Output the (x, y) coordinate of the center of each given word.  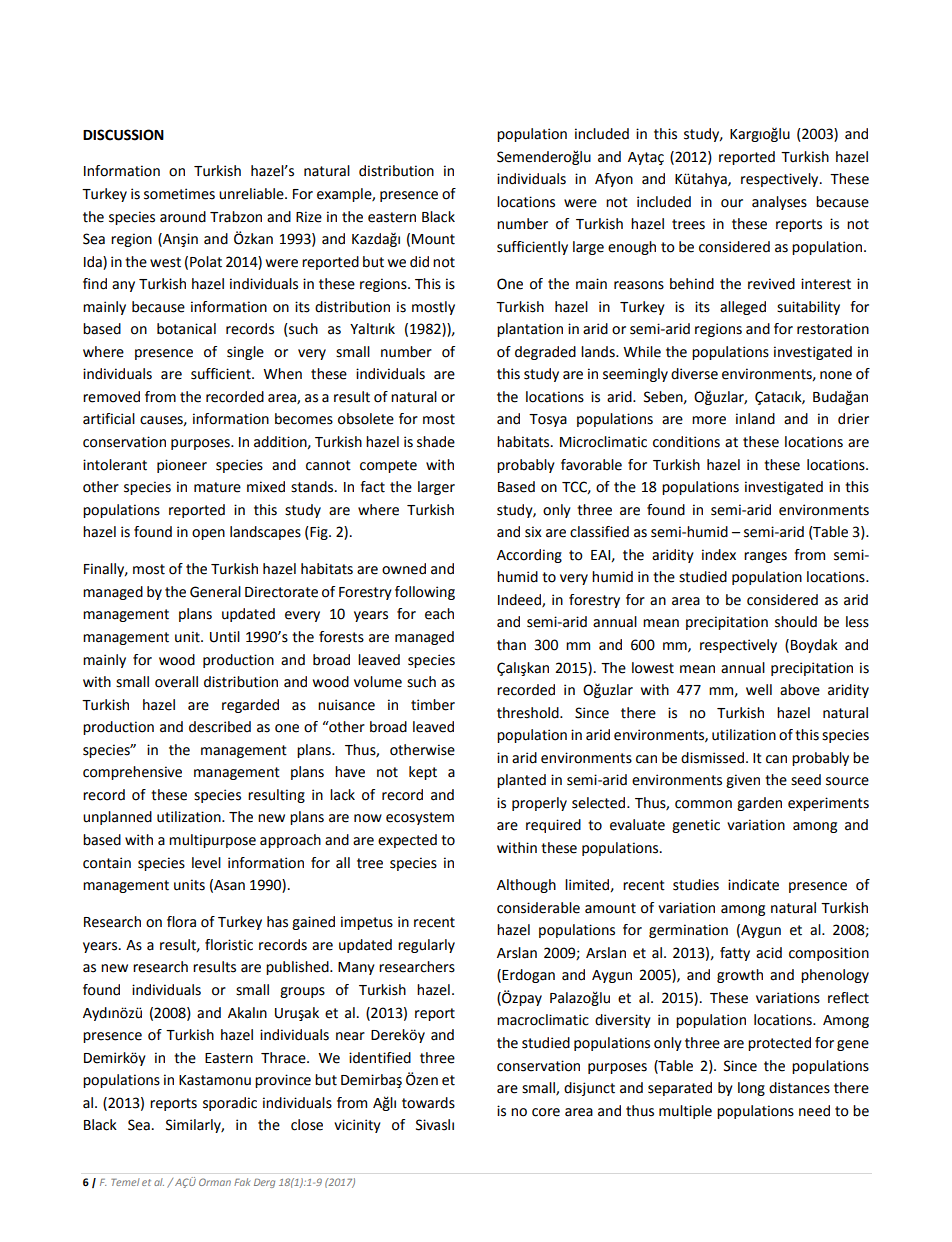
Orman (215, 1182)
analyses (779, 203)
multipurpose (212, 841)
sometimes (179, 194)
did (419, 262)
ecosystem (420, 818)
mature (217, 487)
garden (759, 804)
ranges (765, 557)
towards (428, 1103)
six (533, 532)
